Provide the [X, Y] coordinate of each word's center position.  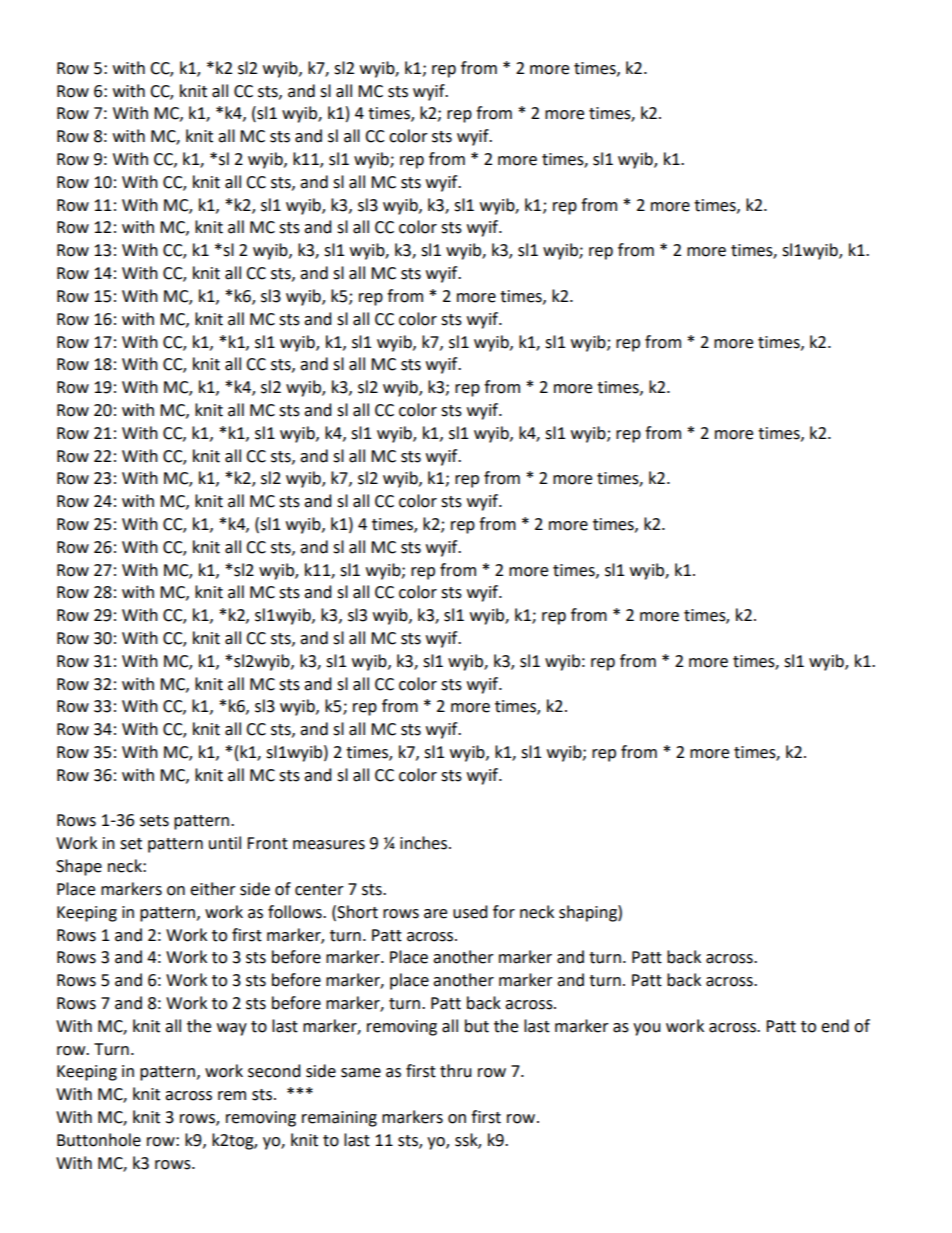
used [470, 912]
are [435, 914]
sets [154, 821]
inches [425, 843]
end [835, 1026]
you [647, 1029]
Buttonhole [99, 1140]
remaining [339, 1119]
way [232, 1029]
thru [456, 1071]
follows [296, 912]
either [213, 889]
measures [329, 845]
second [274, 1071]
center [319, 890]
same [361, 1073]
